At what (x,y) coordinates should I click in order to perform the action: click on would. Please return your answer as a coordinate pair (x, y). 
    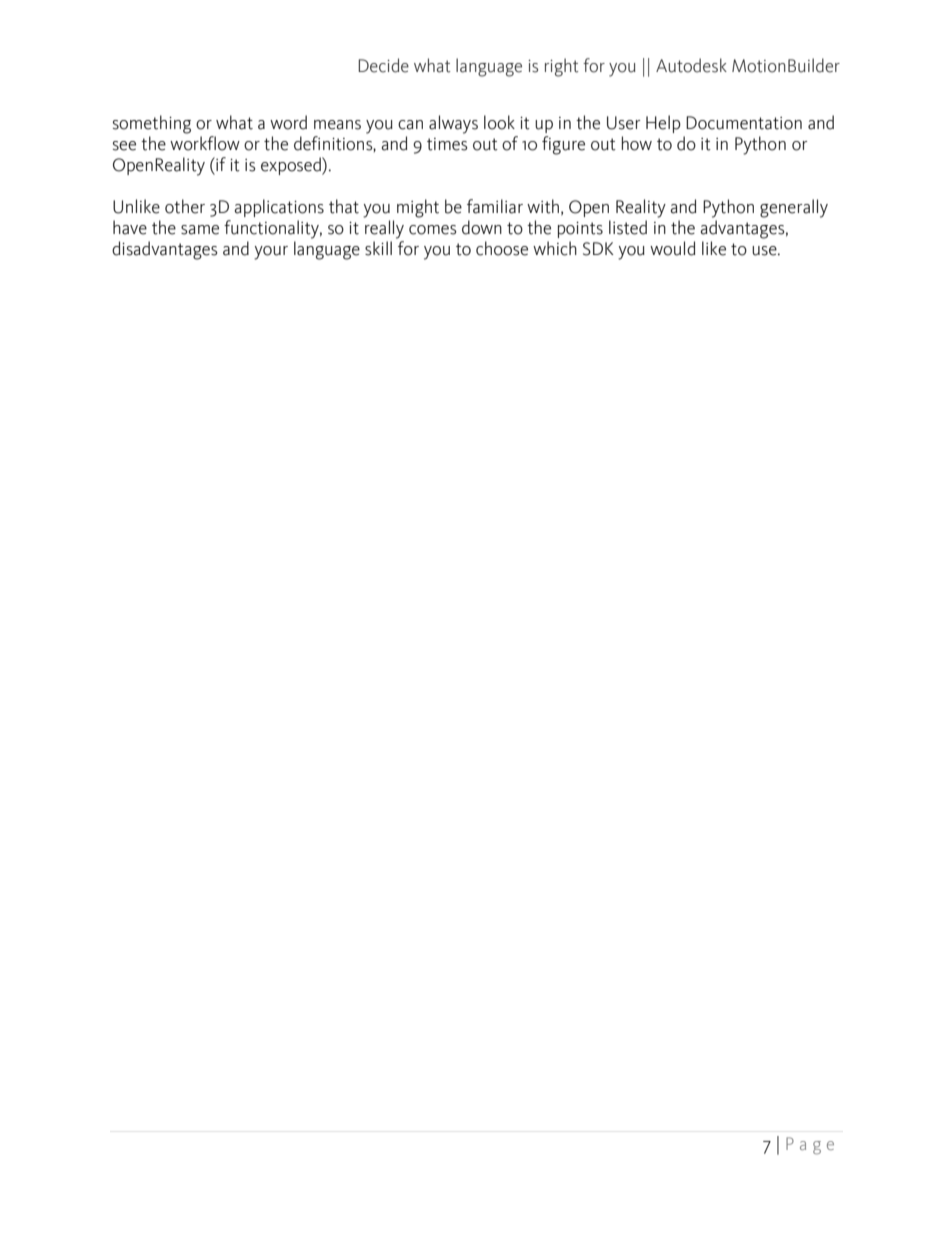
    Looking at the image, I should click on (672, 248).
